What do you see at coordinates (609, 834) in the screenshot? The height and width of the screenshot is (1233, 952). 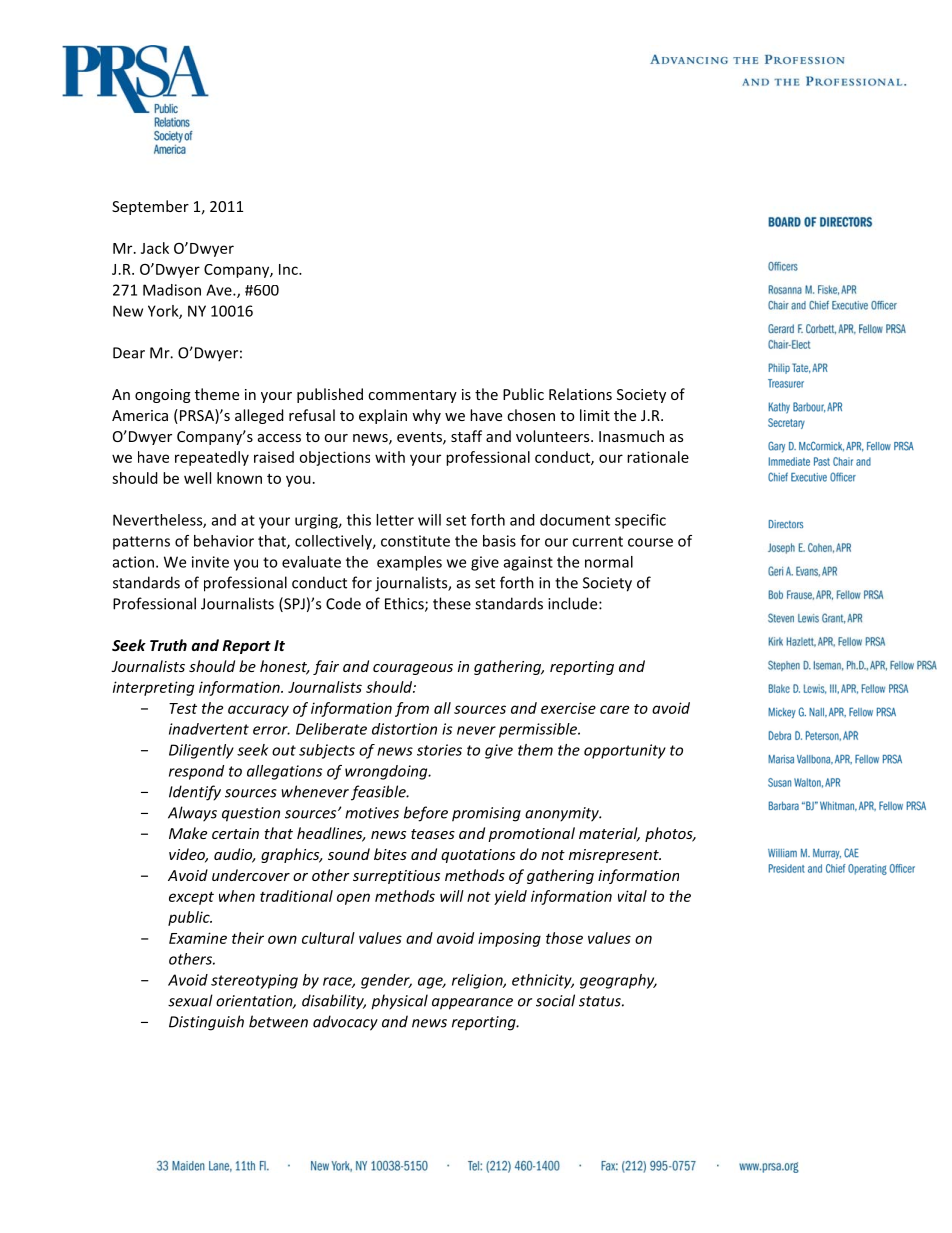 I see `material` at bounding box center [609, 834].
